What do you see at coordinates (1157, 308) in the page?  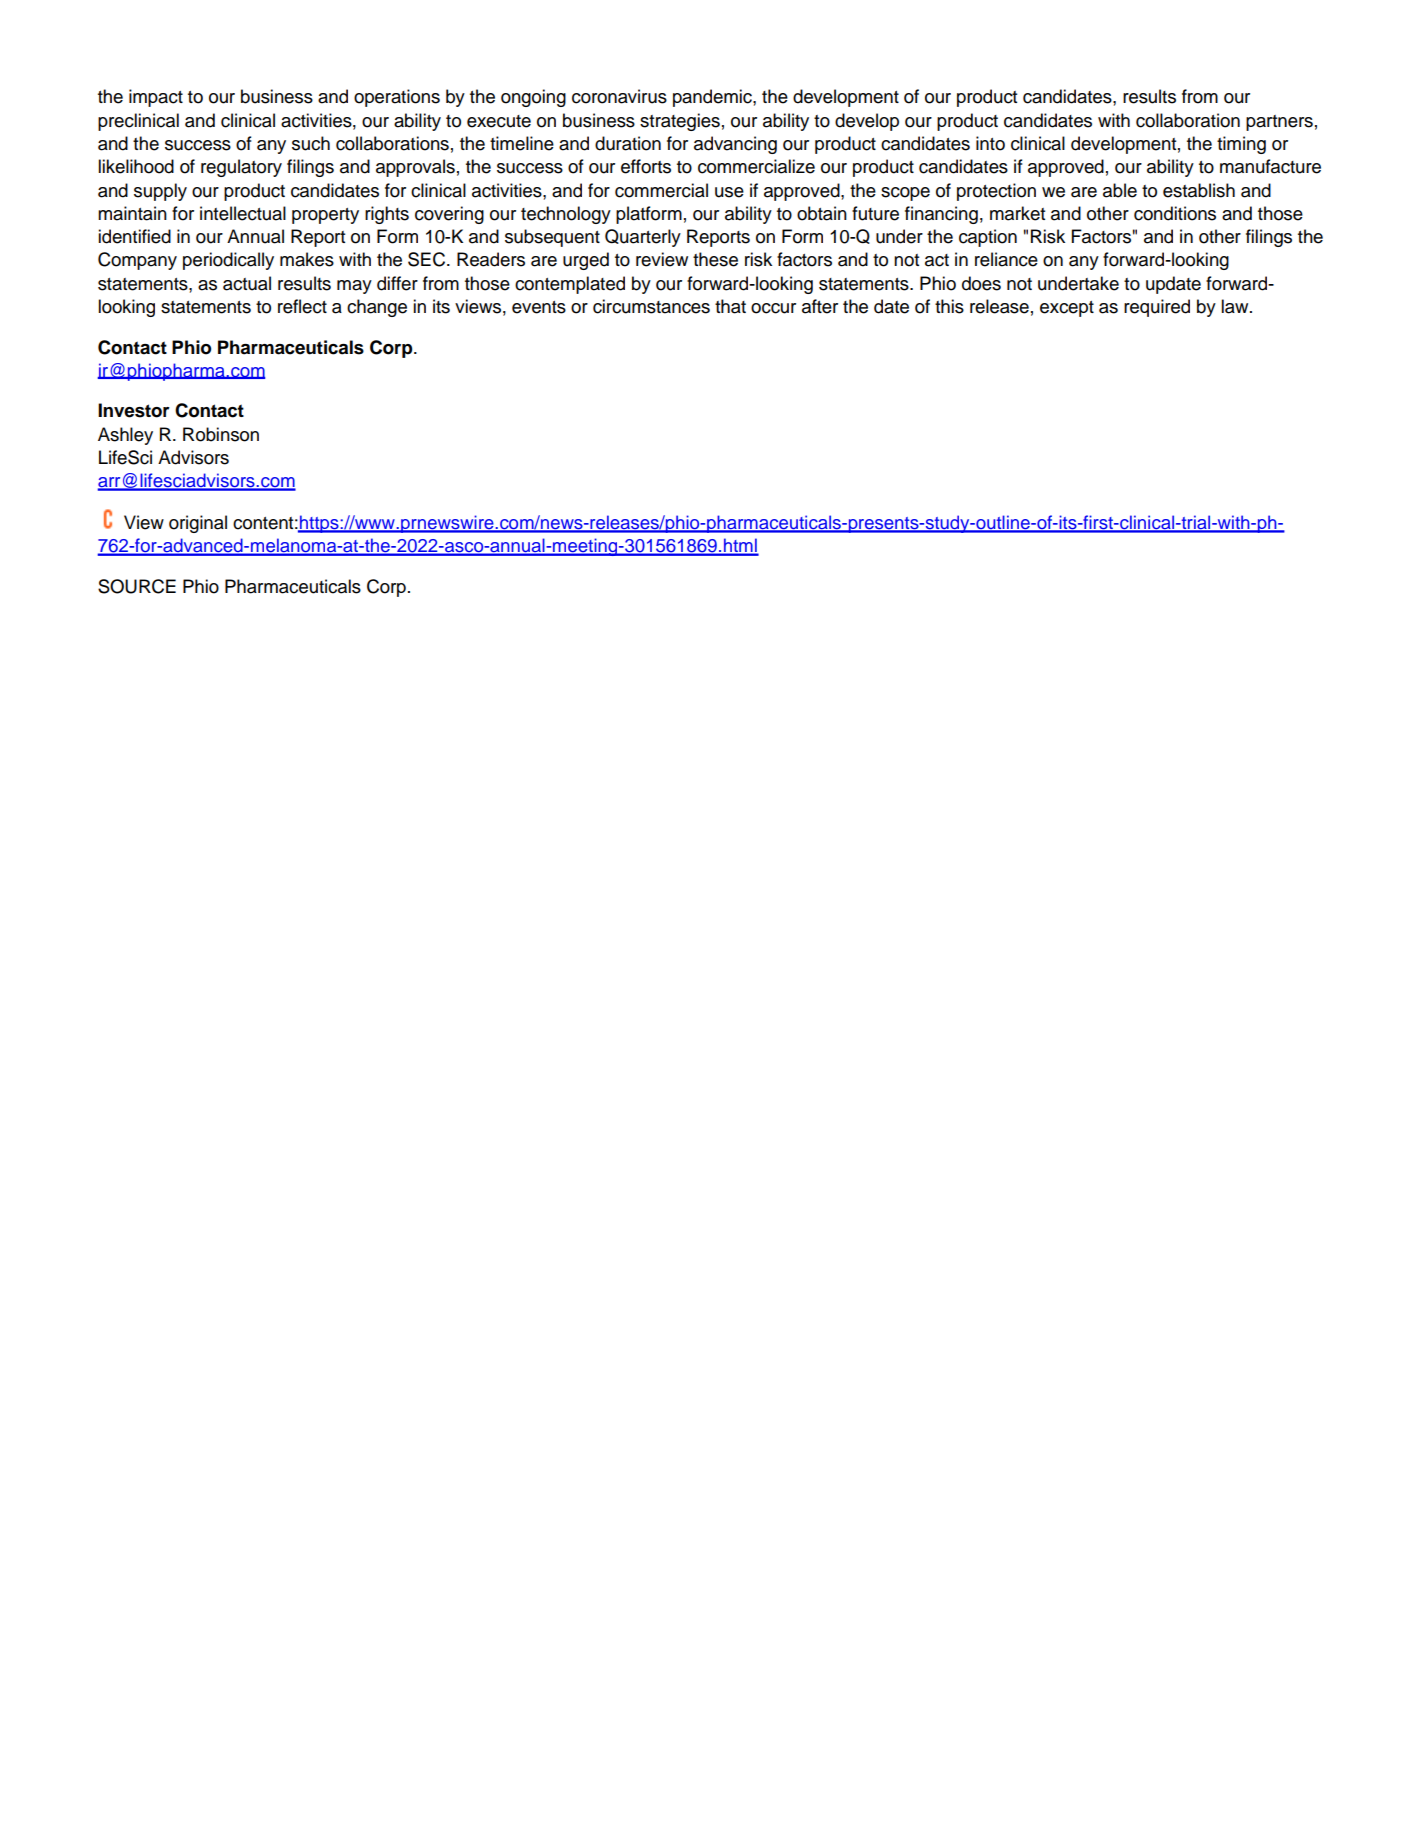 I see `required` at bounding box center [1157, 308].
